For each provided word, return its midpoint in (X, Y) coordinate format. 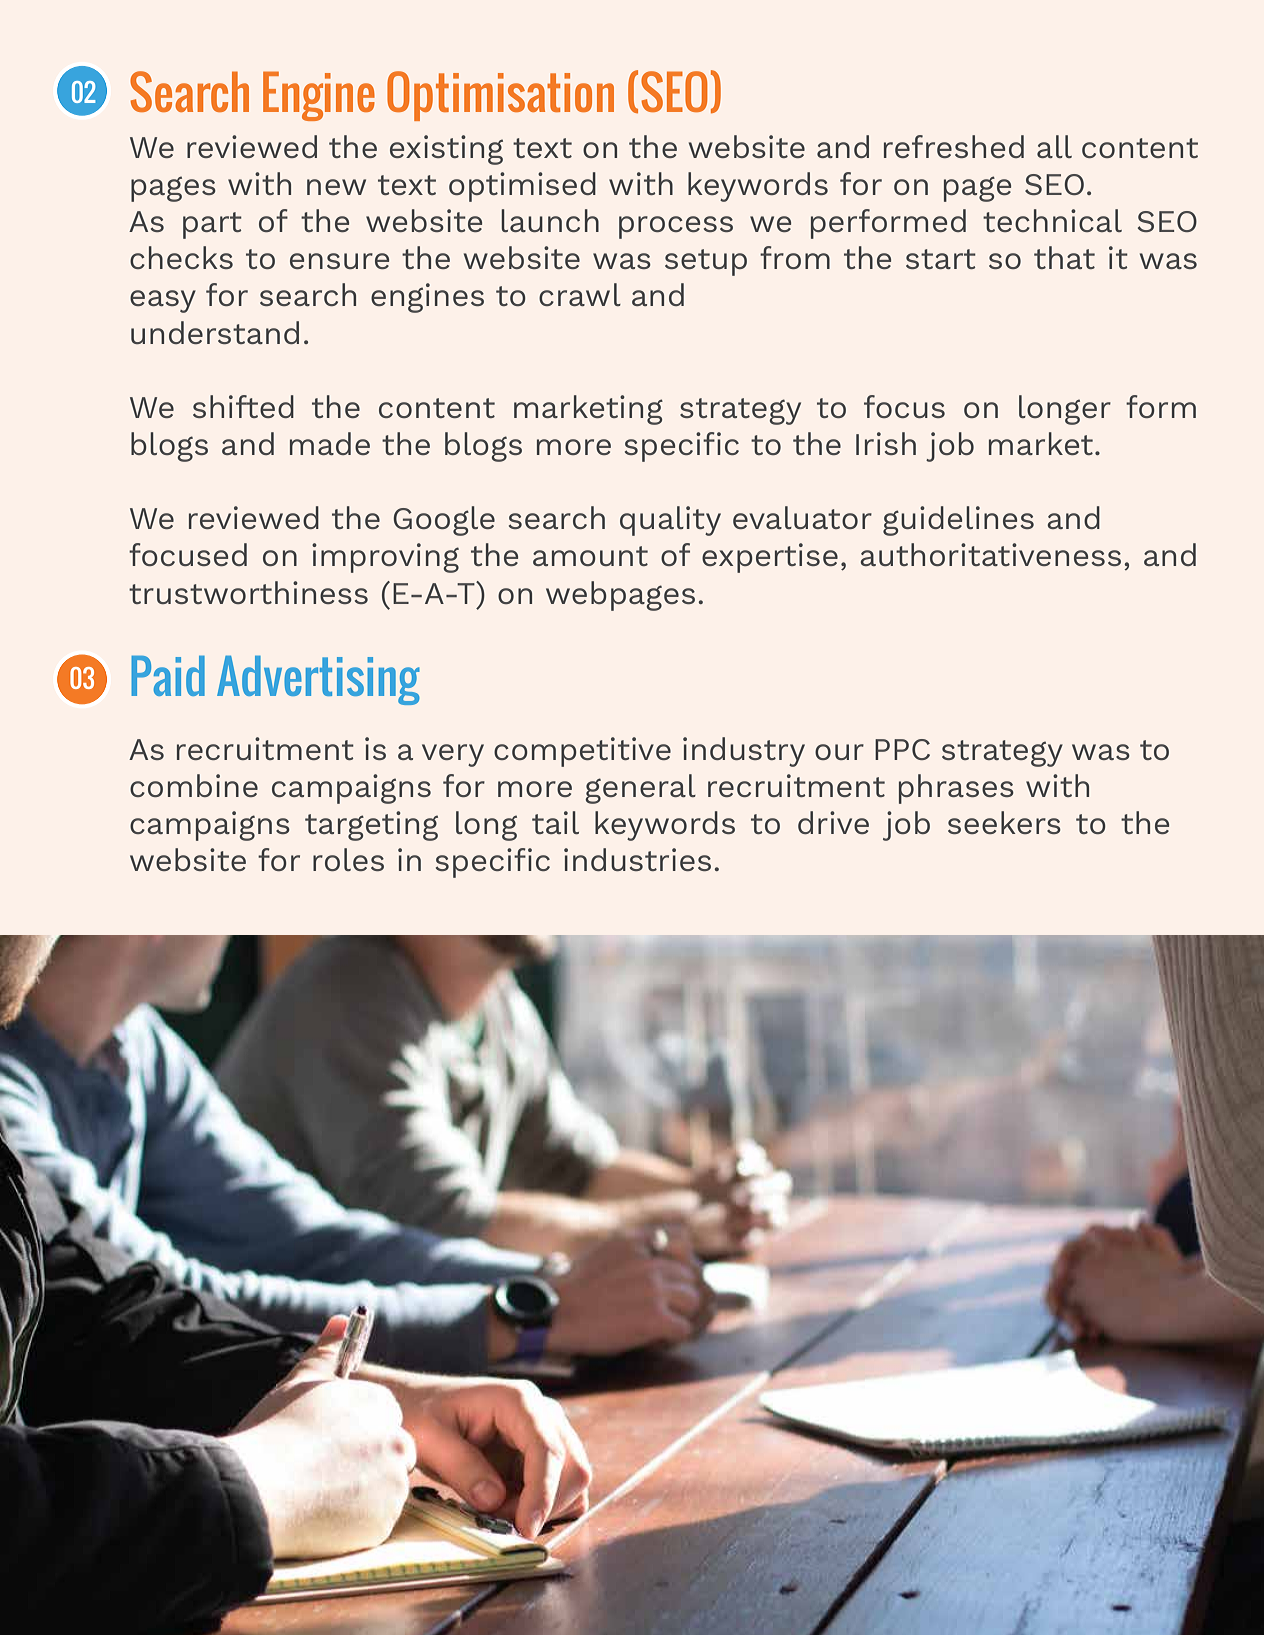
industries (637, 859)
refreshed (954, 146)
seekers (1004, 822)
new (336, 187)
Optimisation (500, 96)
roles (348, 859)
